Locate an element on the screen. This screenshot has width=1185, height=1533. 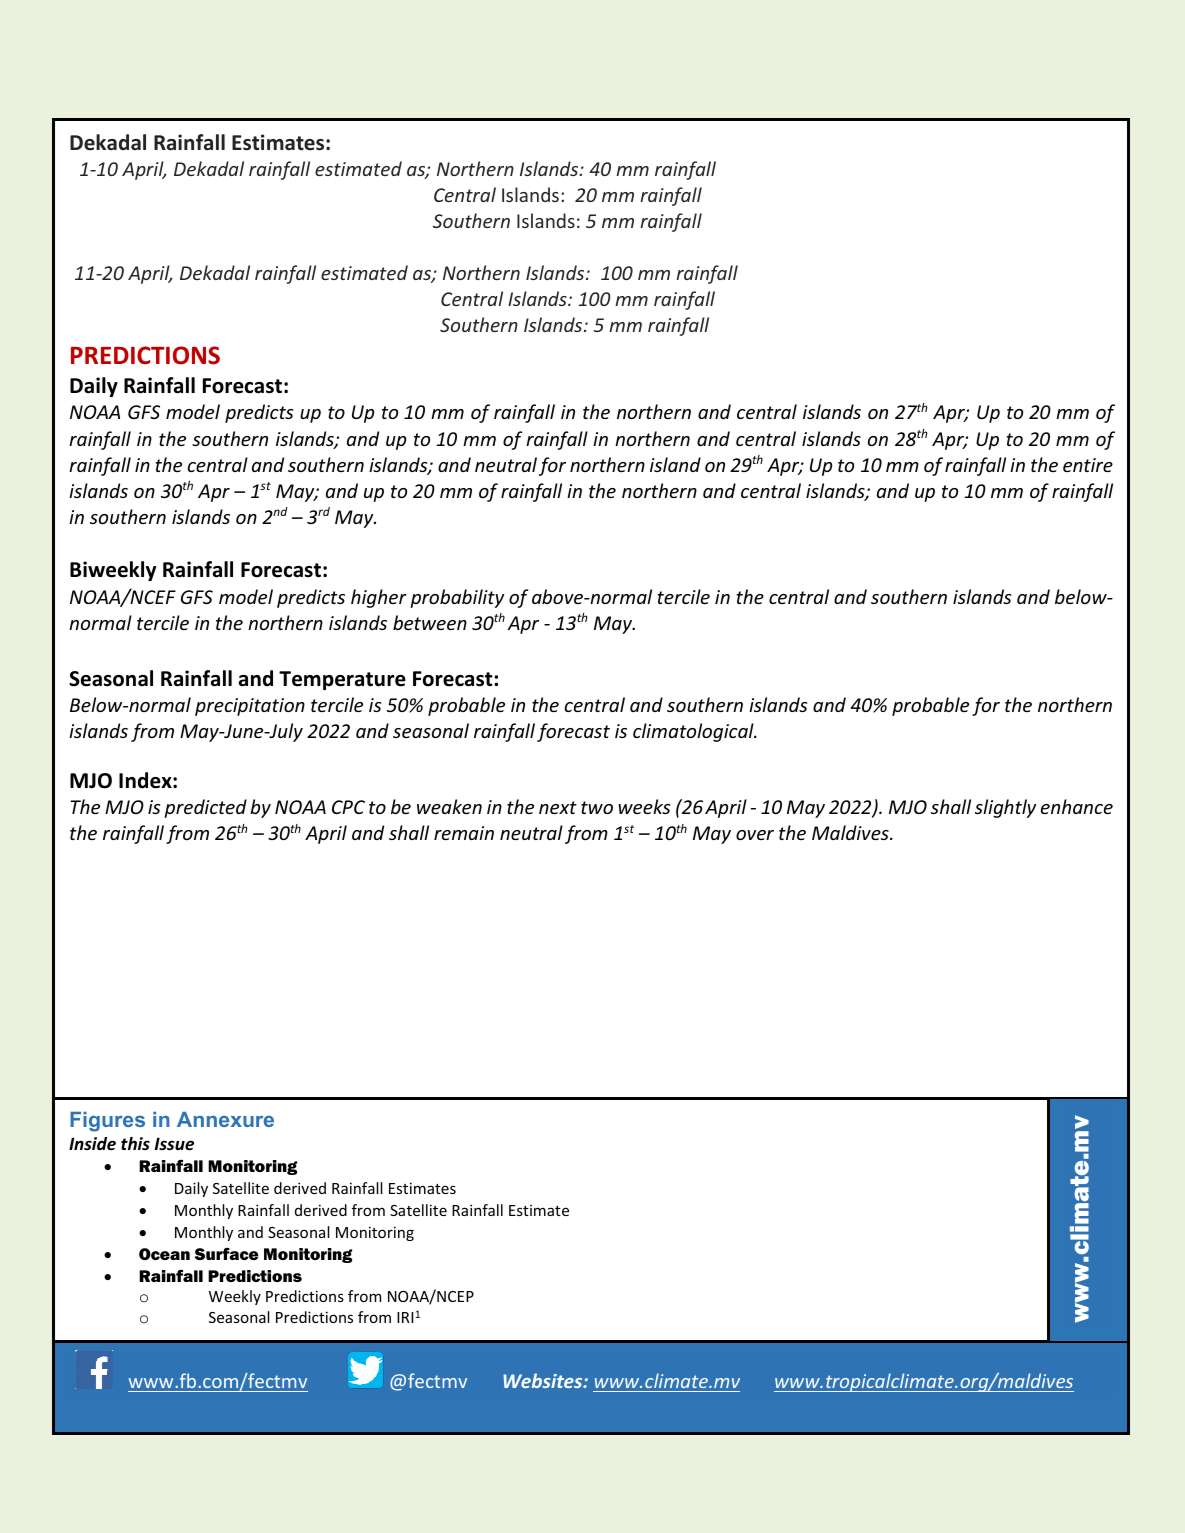
Figures is located at coordinates (107, 1122).
